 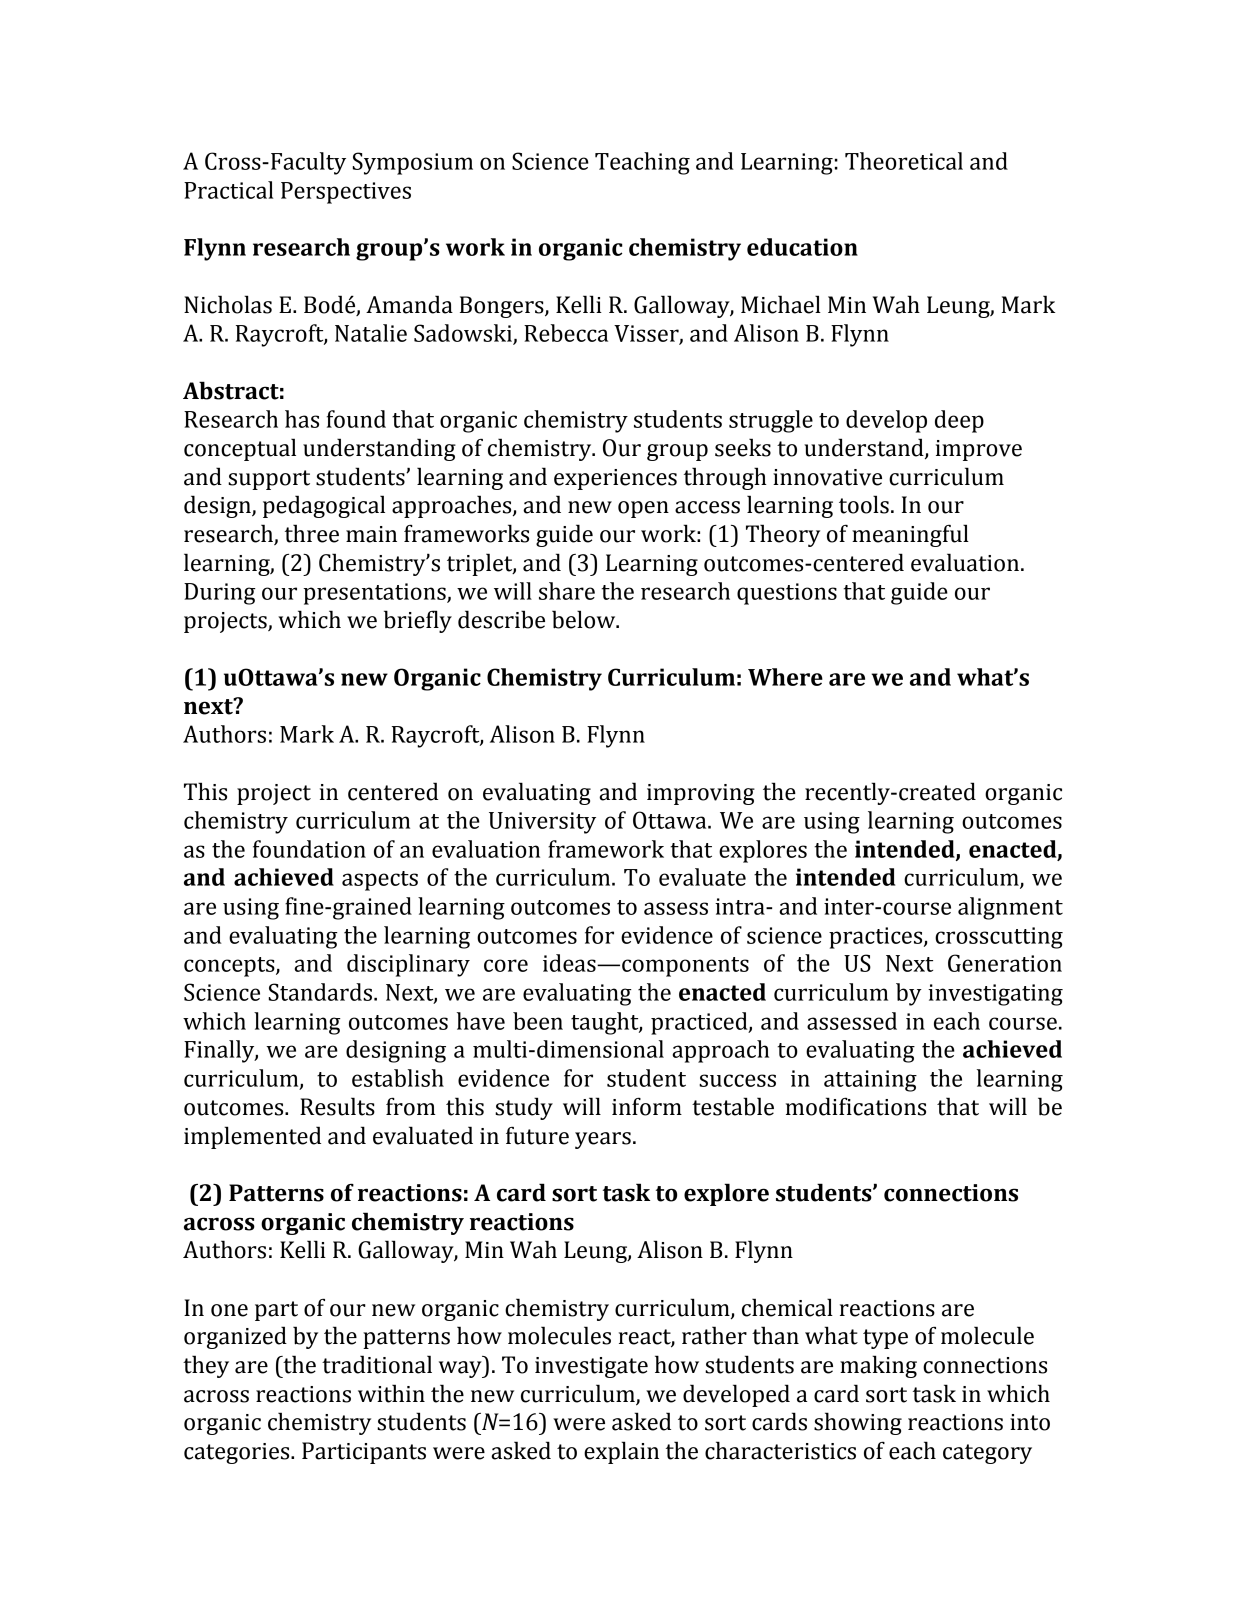 What do you see at coordinates (380, 881) in the page?
I see `aspects` at bounding box center [380, 881].
